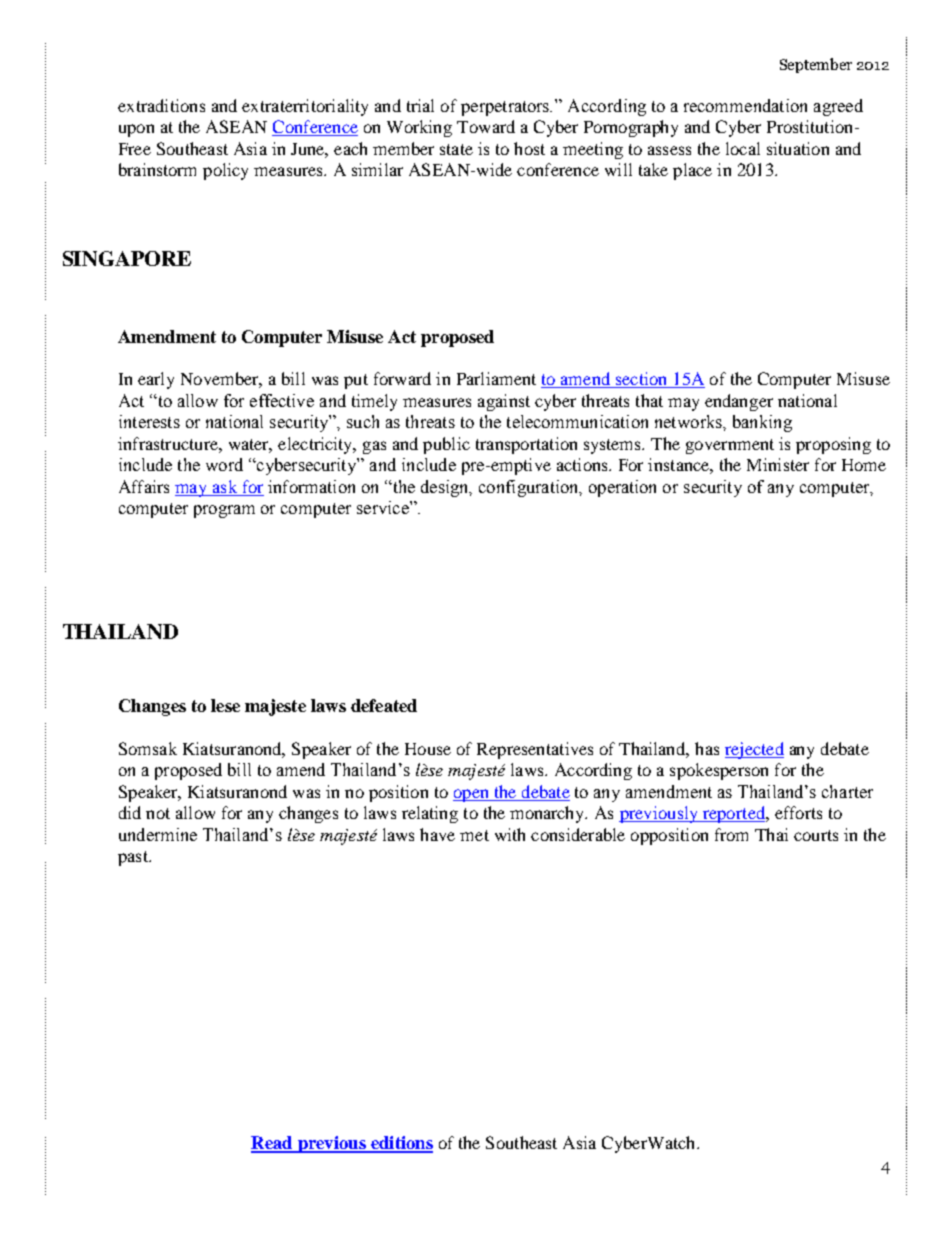 This image has height=1233, width=952. I want to click on recommendation, so click(745, 105).
